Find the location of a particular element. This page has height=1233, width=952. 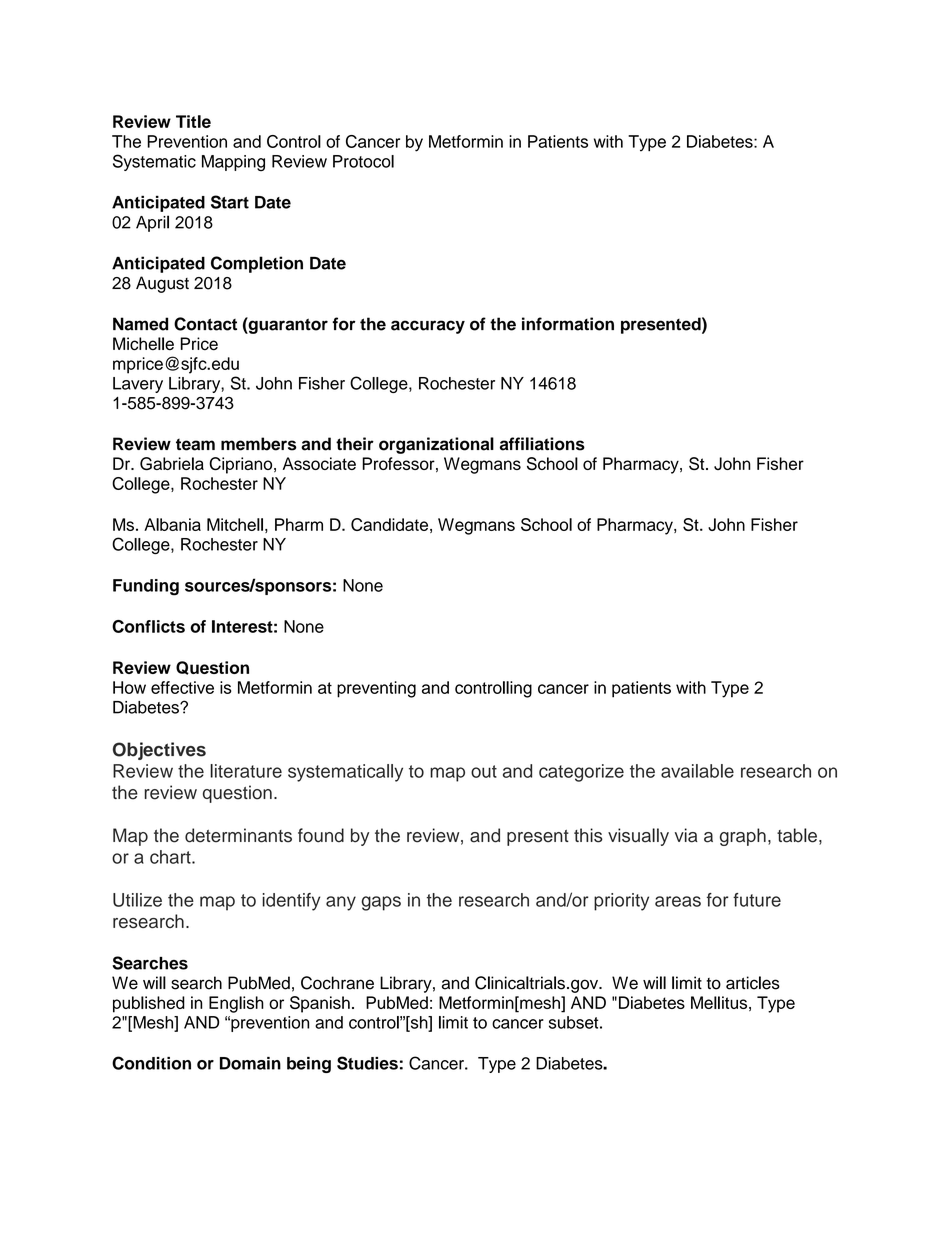

Protocol is located at coordinates (363, 161).
